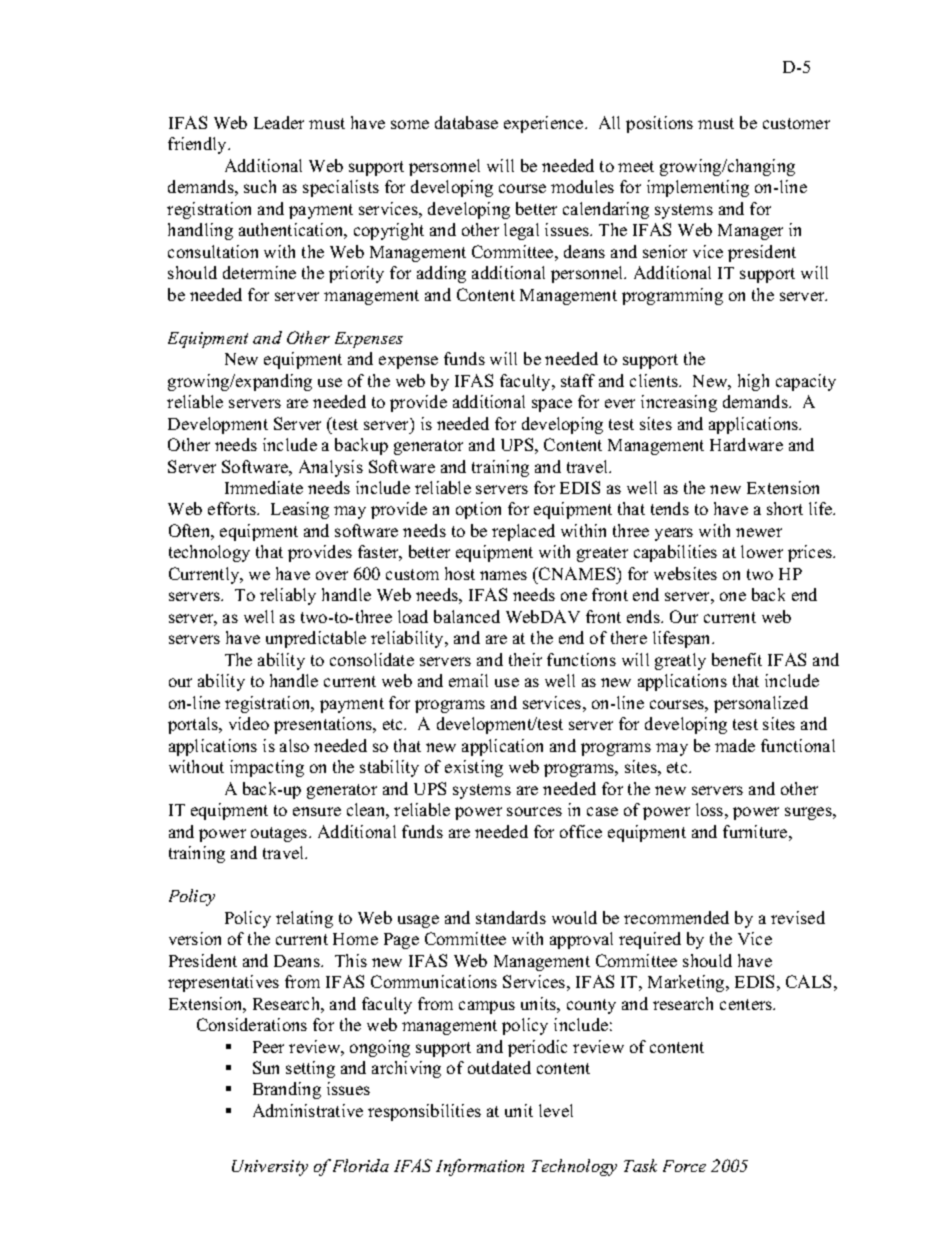 Image resolution: width=952 pixels, height=1233 pixels. I want to click on University, so click(270, 1168).
